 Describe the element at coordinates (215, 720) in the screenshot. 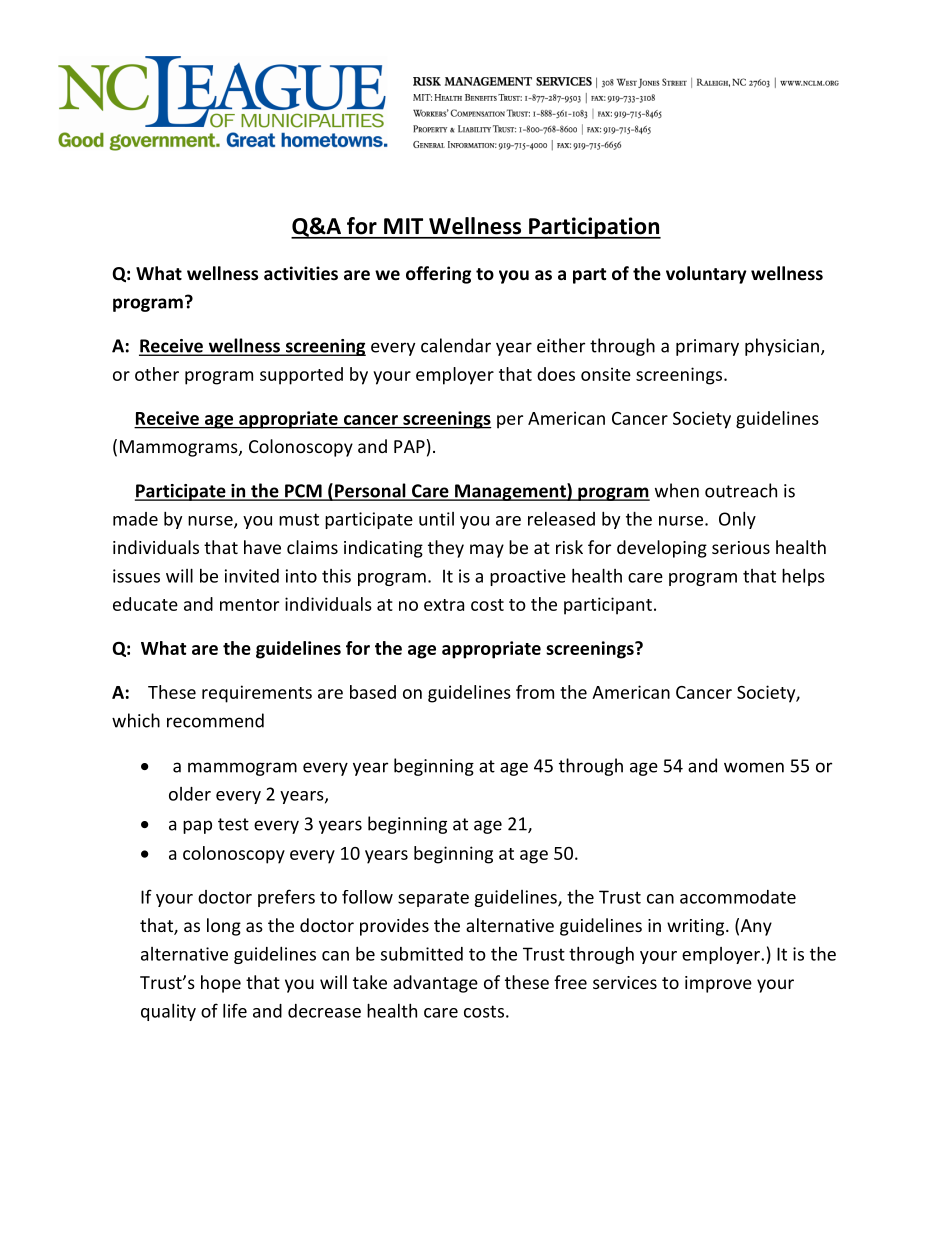

I see `recommend` at that location.
